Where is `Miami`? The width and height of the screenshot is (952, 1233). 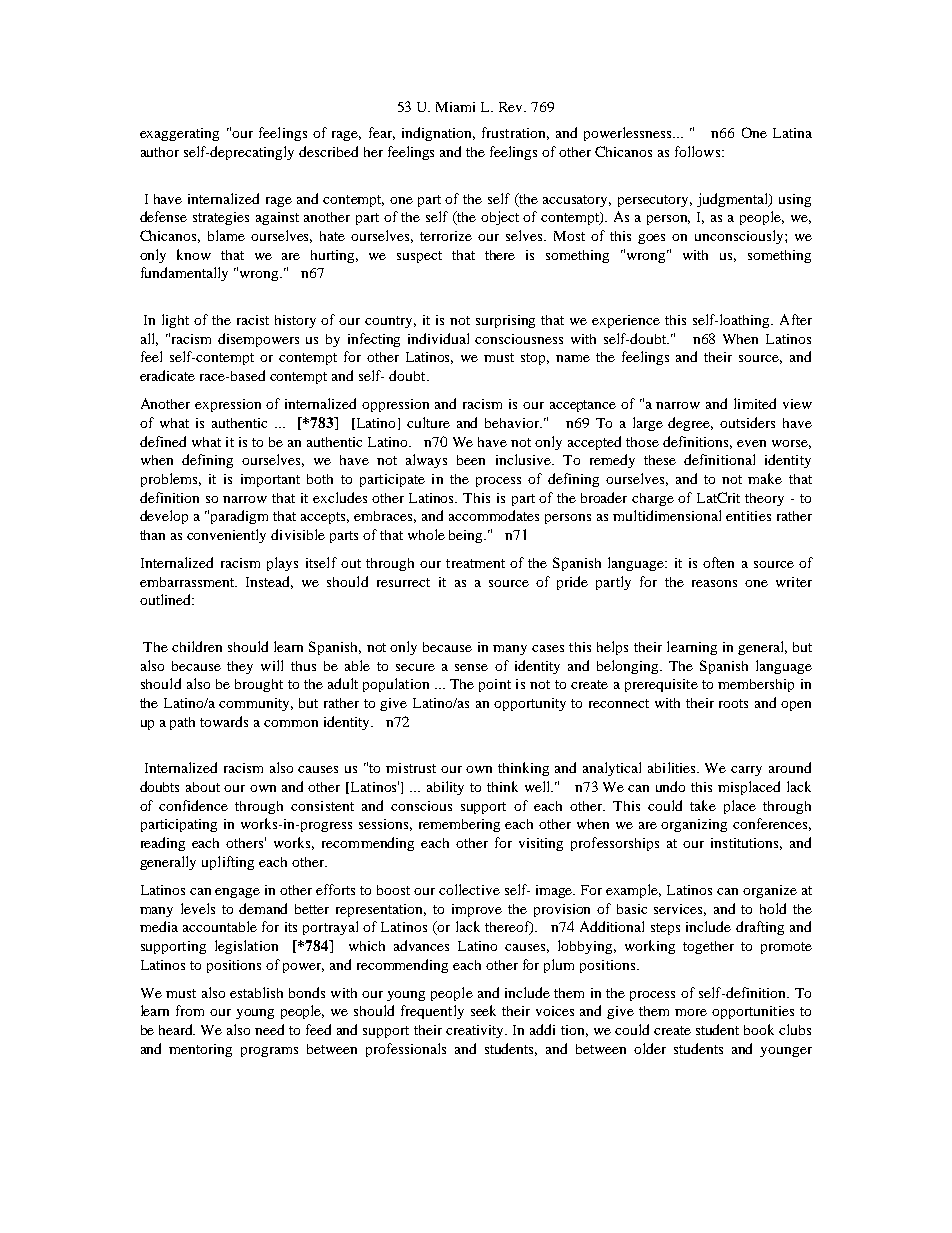
Miami is located at coordinates (455, 107).
